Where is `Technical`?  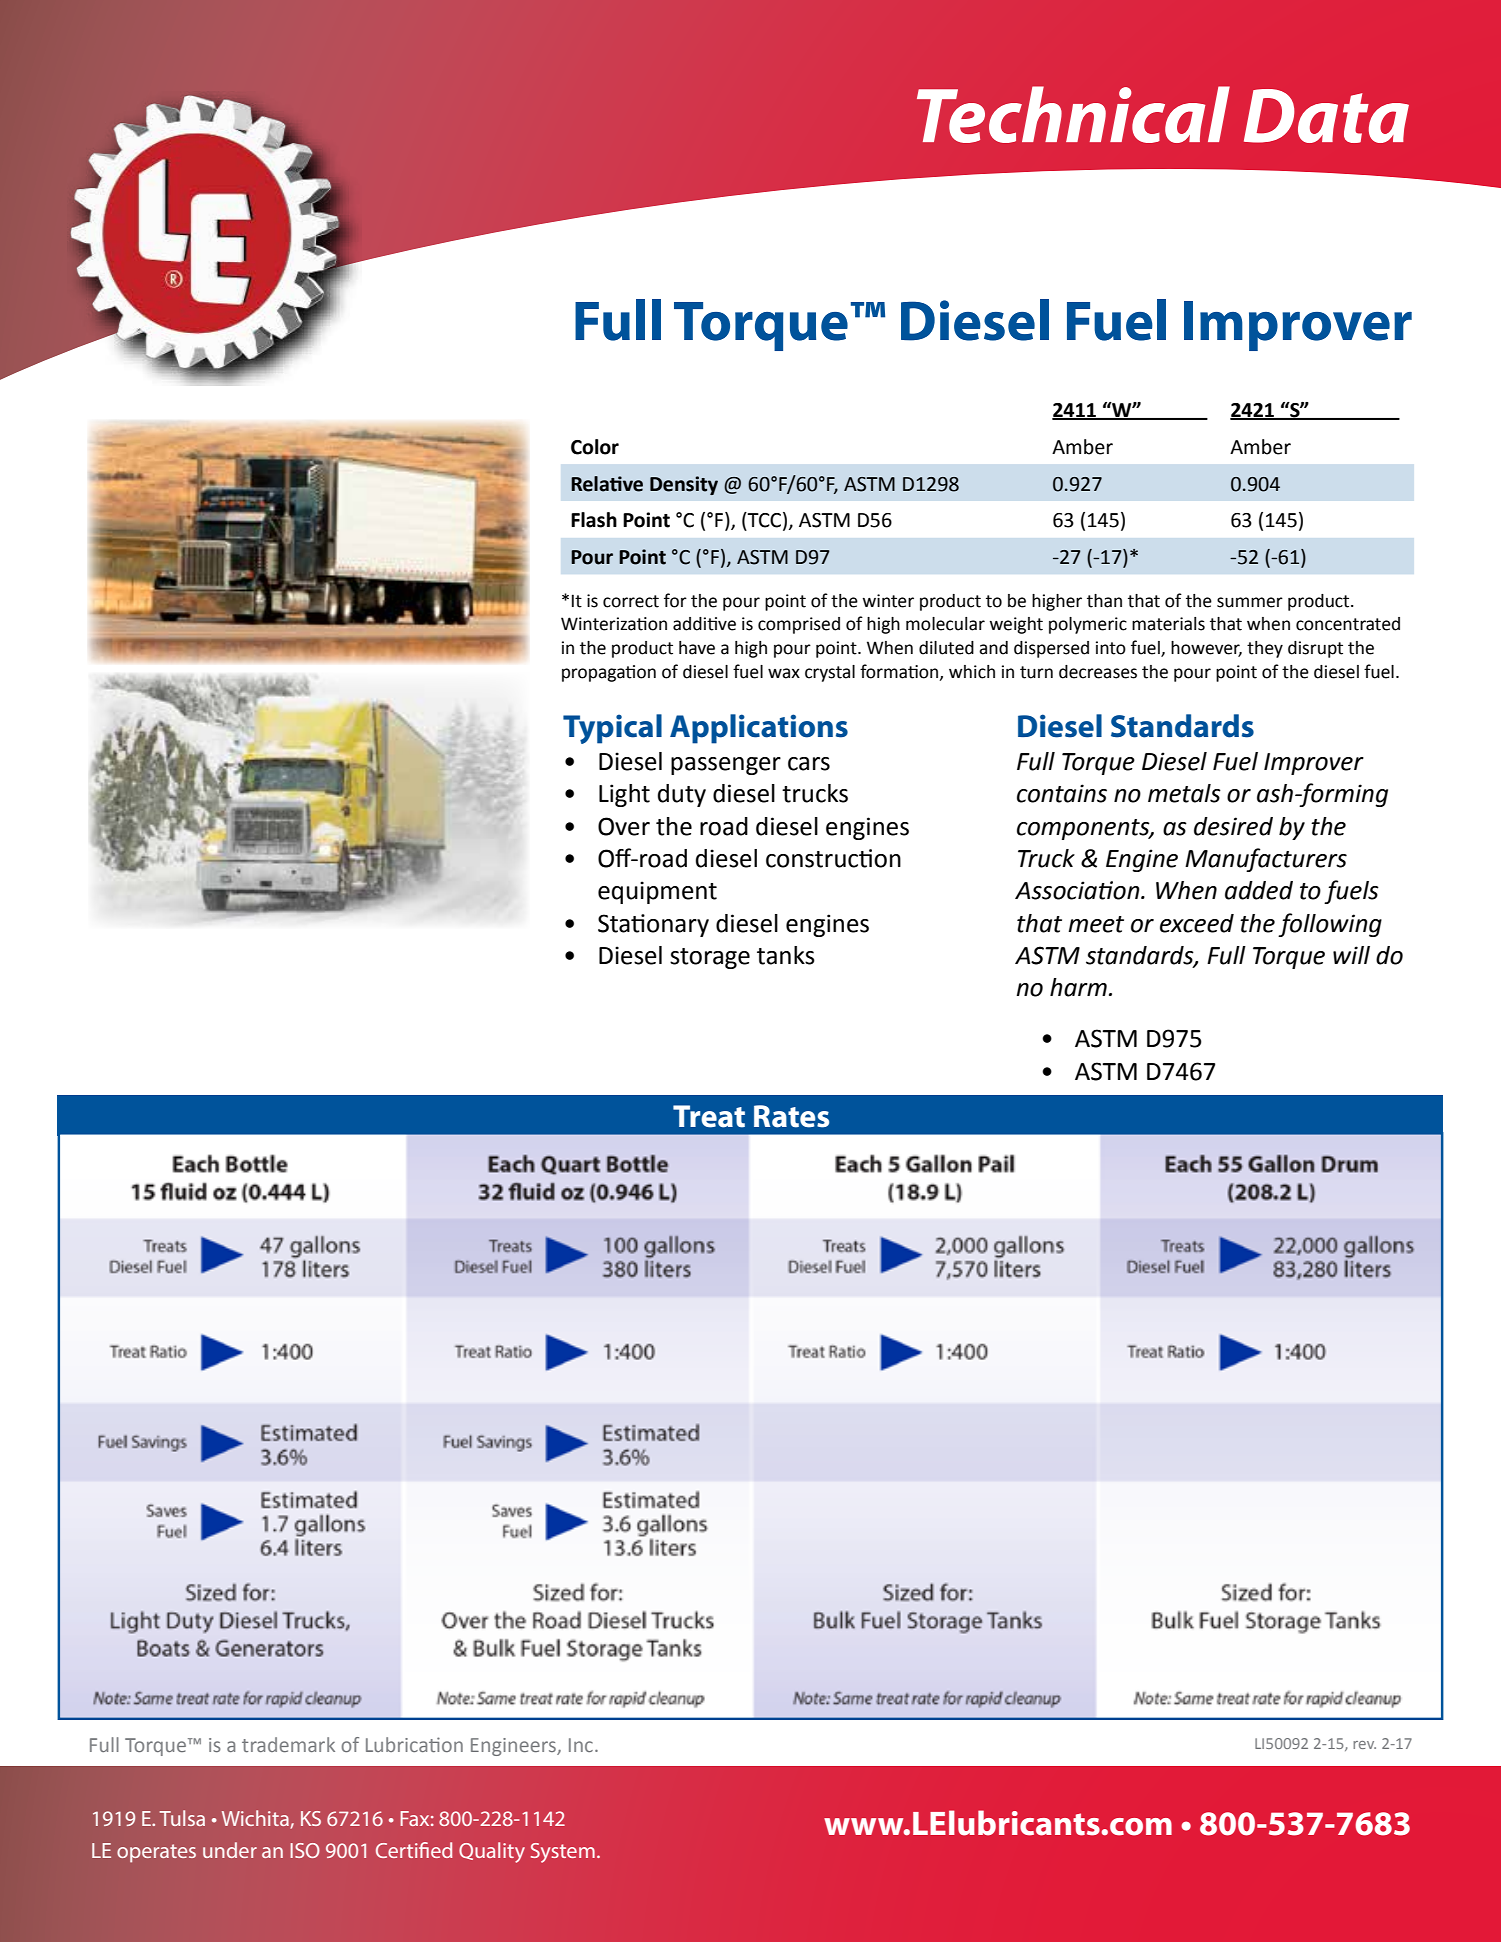
Technical is located at coordinates (1073, 114).
